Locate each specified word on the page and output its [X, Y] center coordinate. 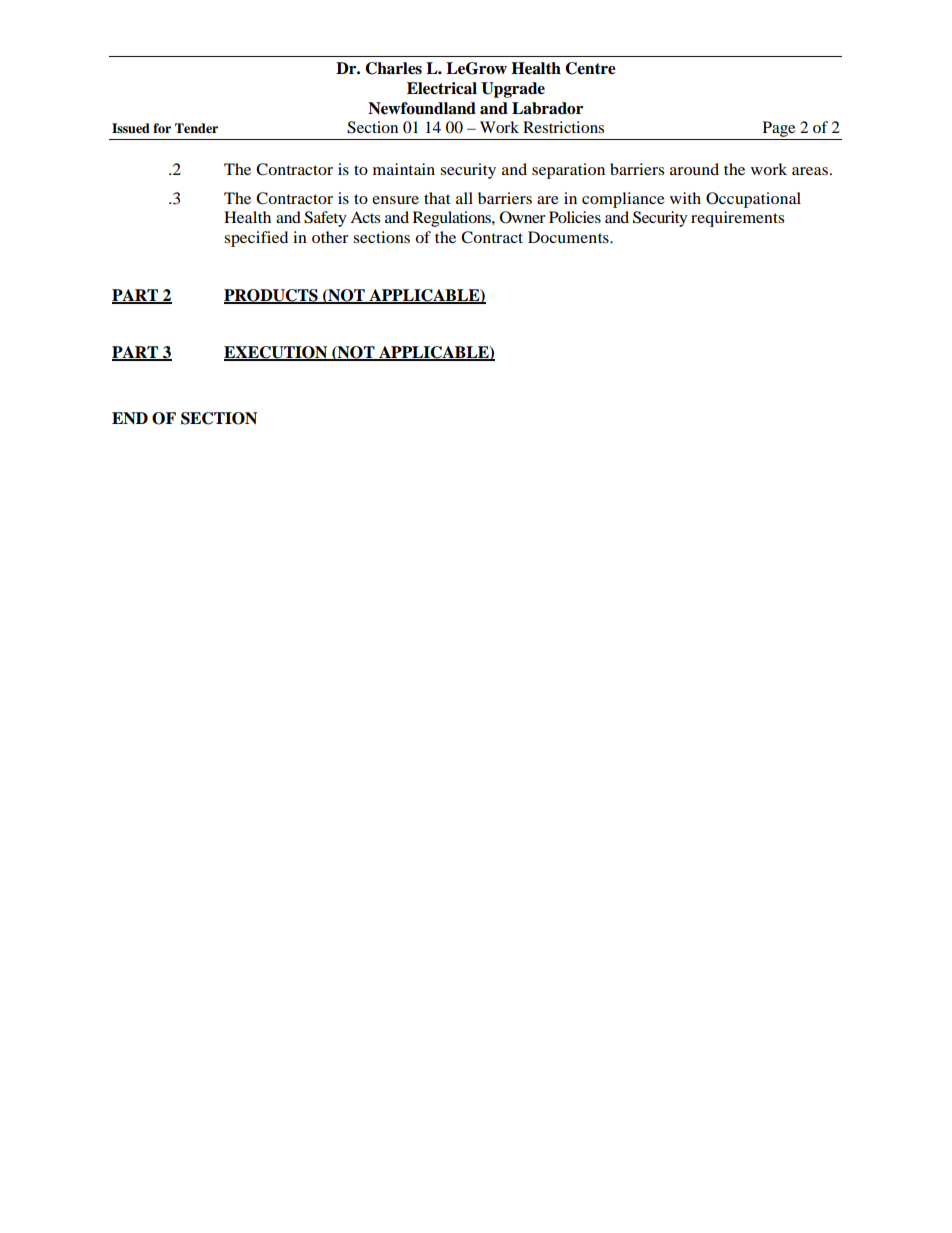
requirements [737, 219]
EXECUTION [277, 353]
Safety [325, 219]
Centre [590, 68]
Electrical [442, 88]
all [464, 198]
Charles [393, 68]
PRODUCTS [272, 296]
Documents [569, 237]
